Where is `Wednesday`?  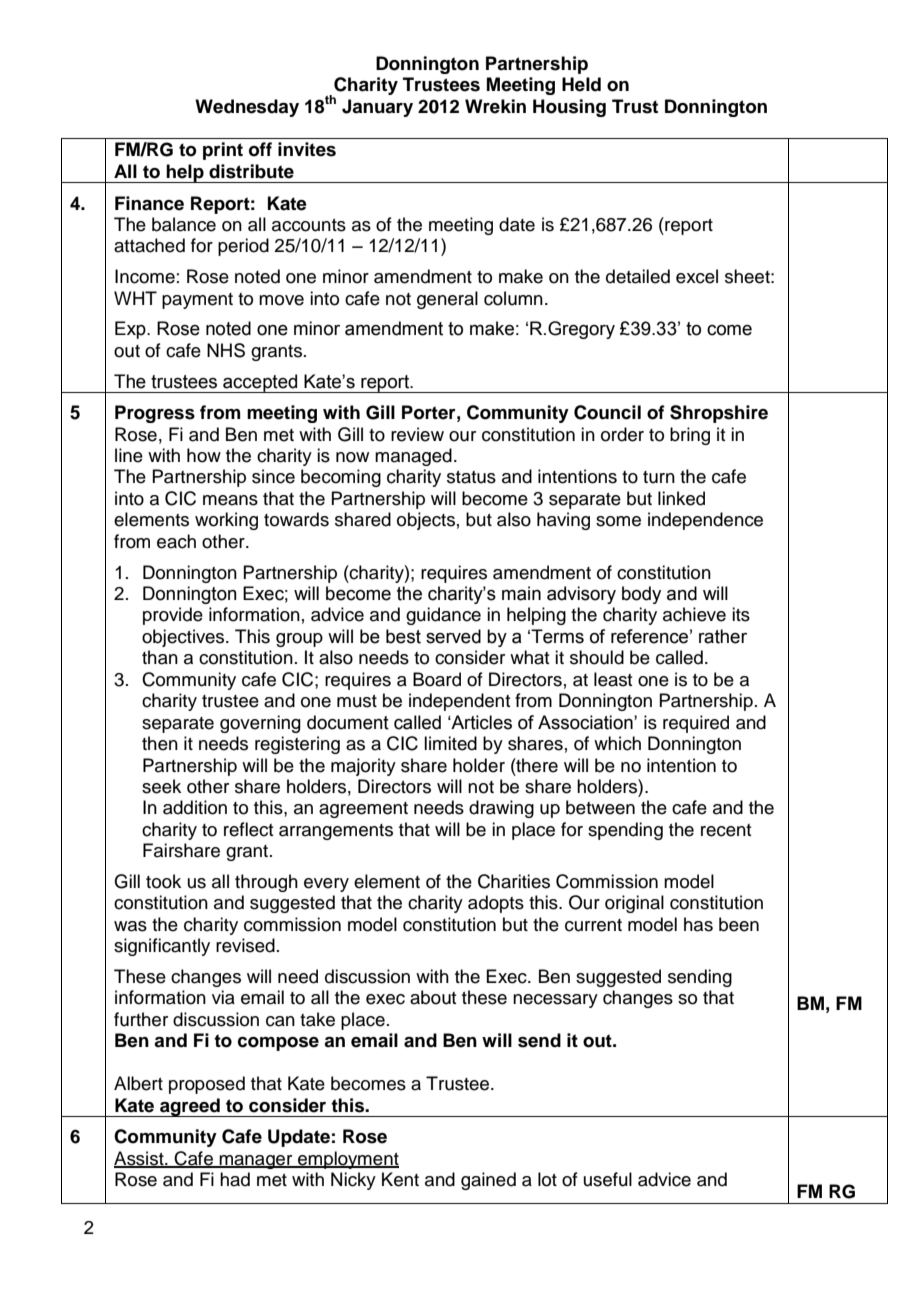 Wednesday is located at coordinates (247, 108).
